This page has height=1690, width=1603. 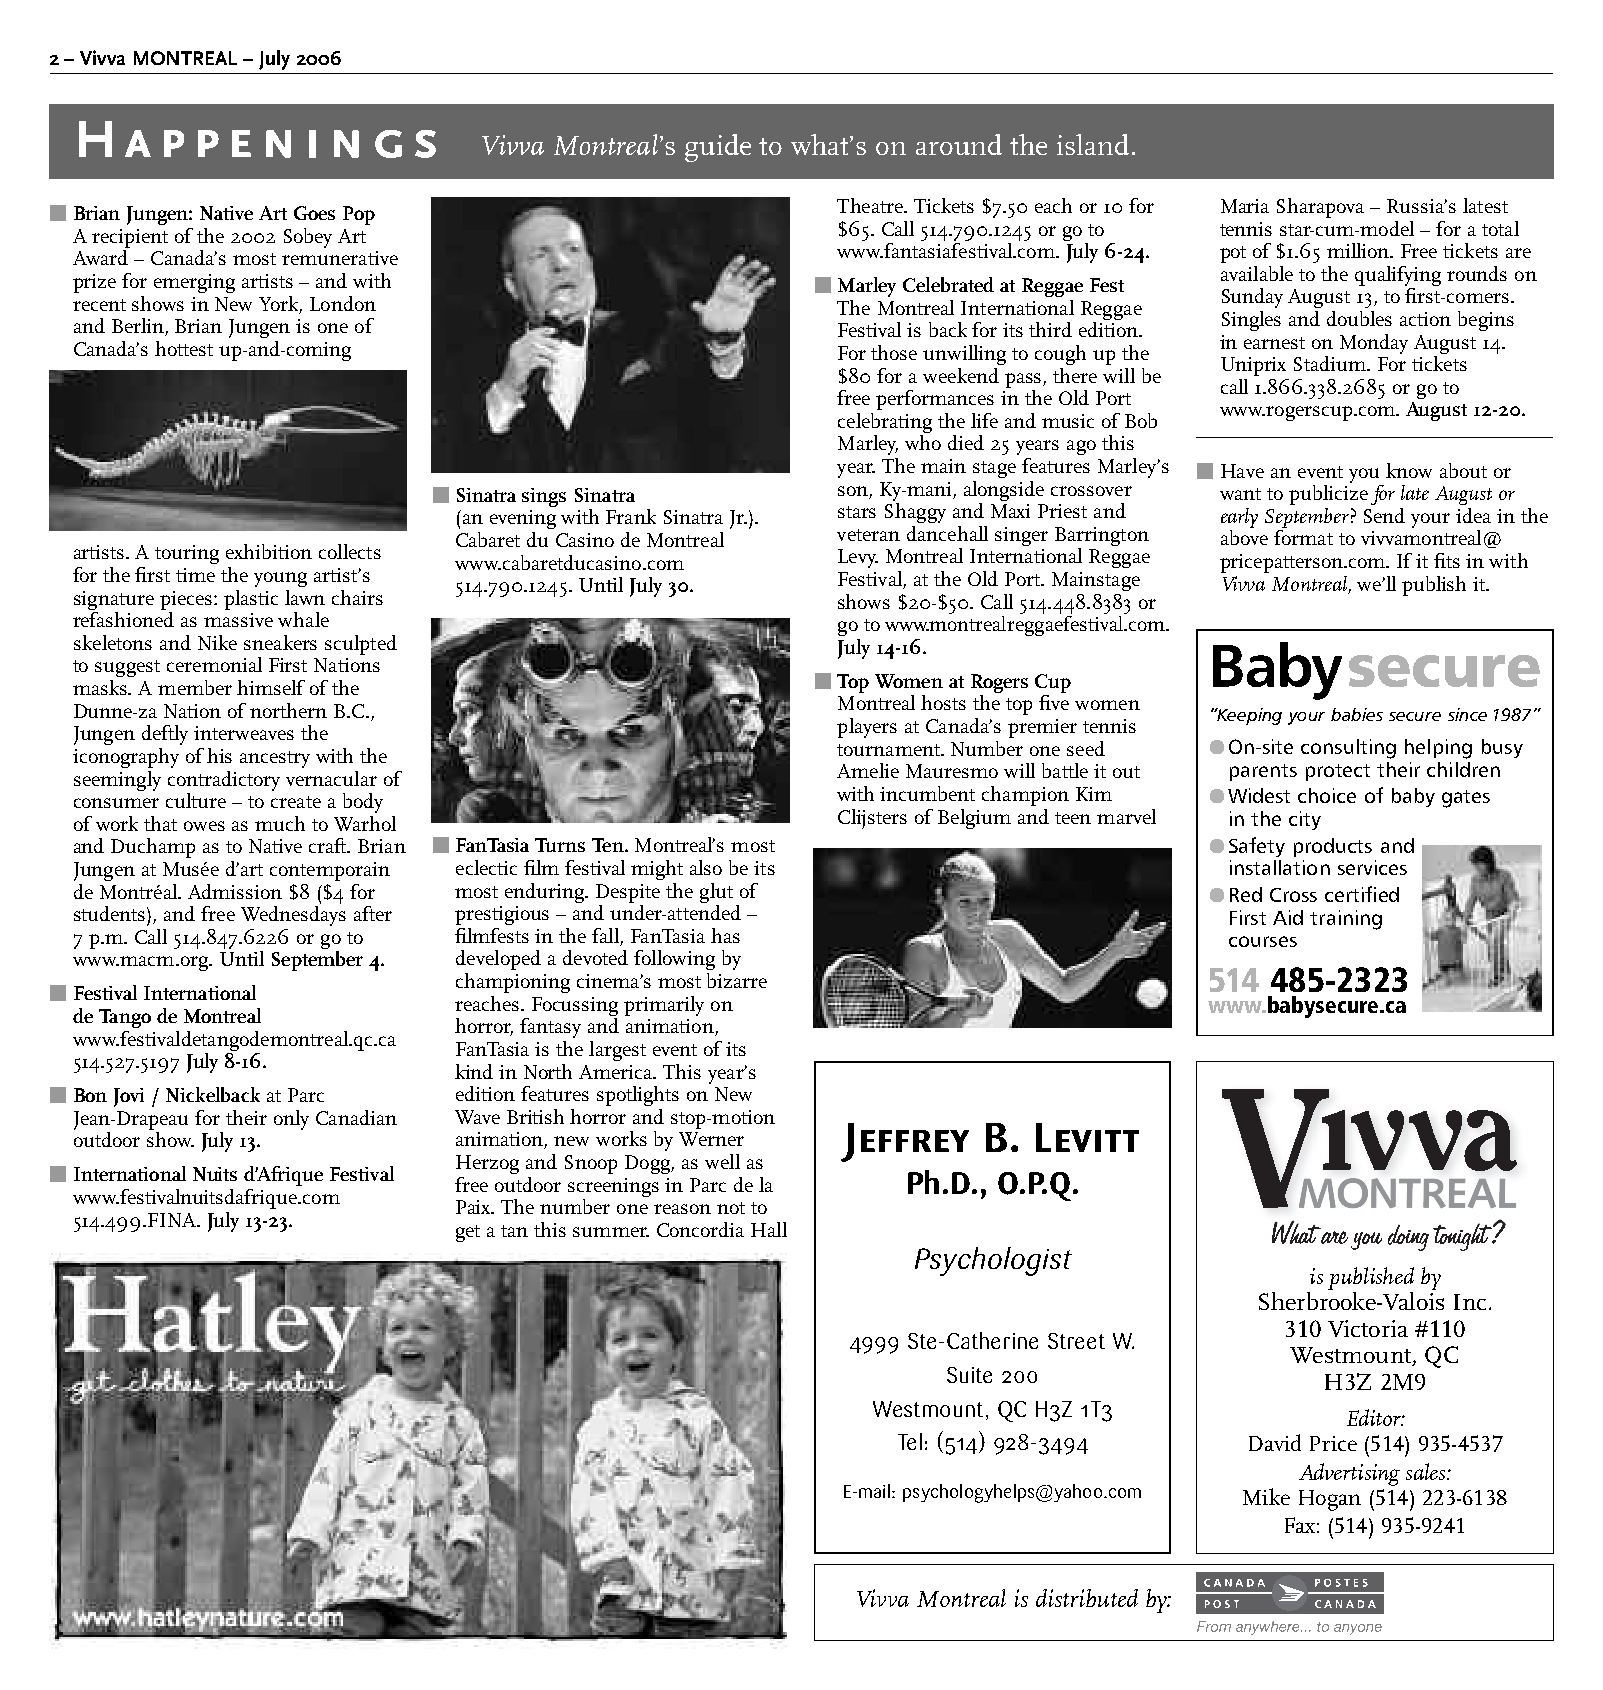 What do you see at coordinates (468, 1233) in the page?
I see `get` at bounding box center [468, 1233].
